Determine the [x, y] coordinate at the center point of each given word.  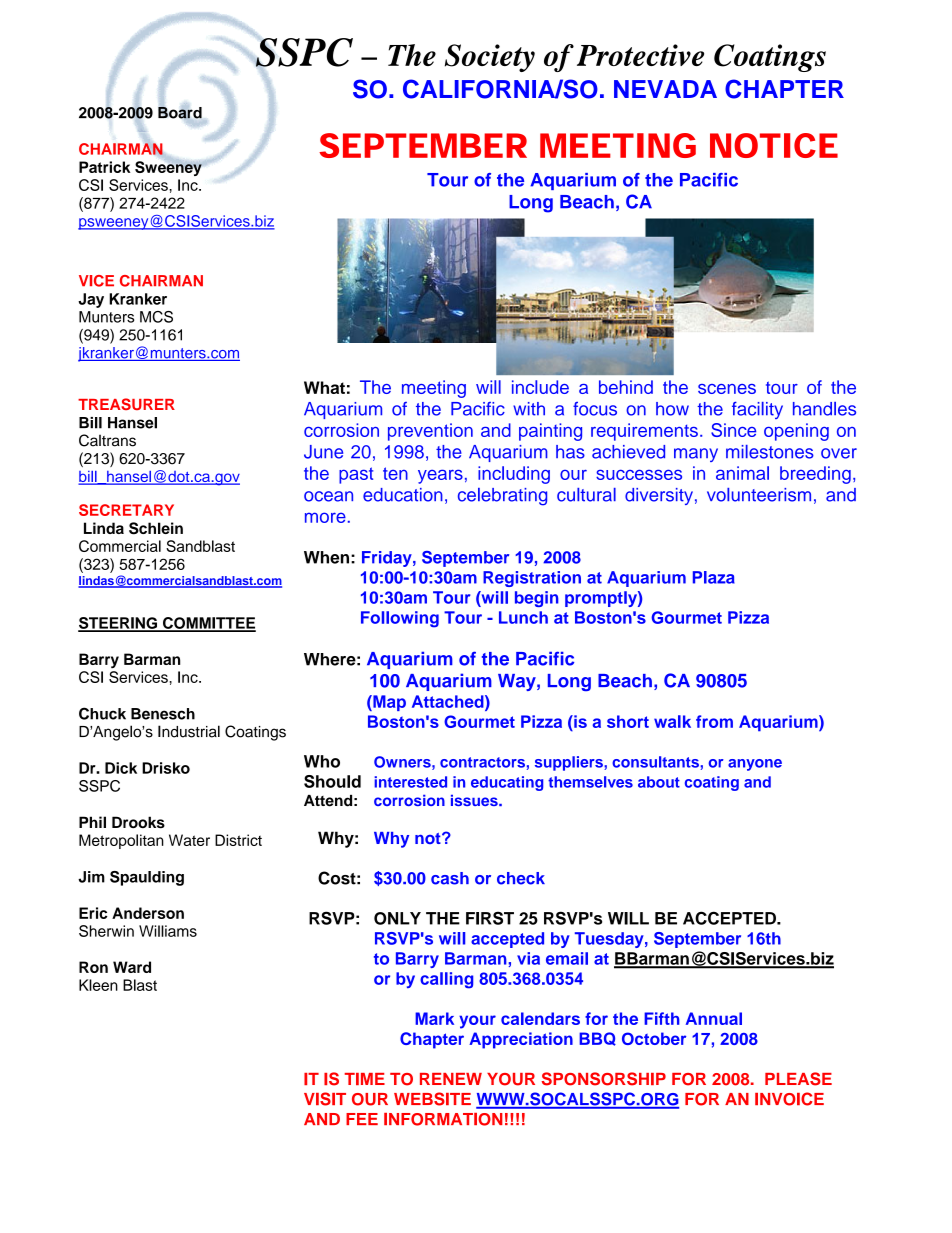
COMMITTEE [208, 624]
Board [180, 112]
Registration [532, 579]
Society [490, 58]
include [540, 387]
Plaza [714, 577]
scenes [727, 389]
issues [475, 800]
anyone [755, 765]
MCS [156, 317]
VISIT [325, 1099]
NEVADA [665, 89]
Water [189, 840]
